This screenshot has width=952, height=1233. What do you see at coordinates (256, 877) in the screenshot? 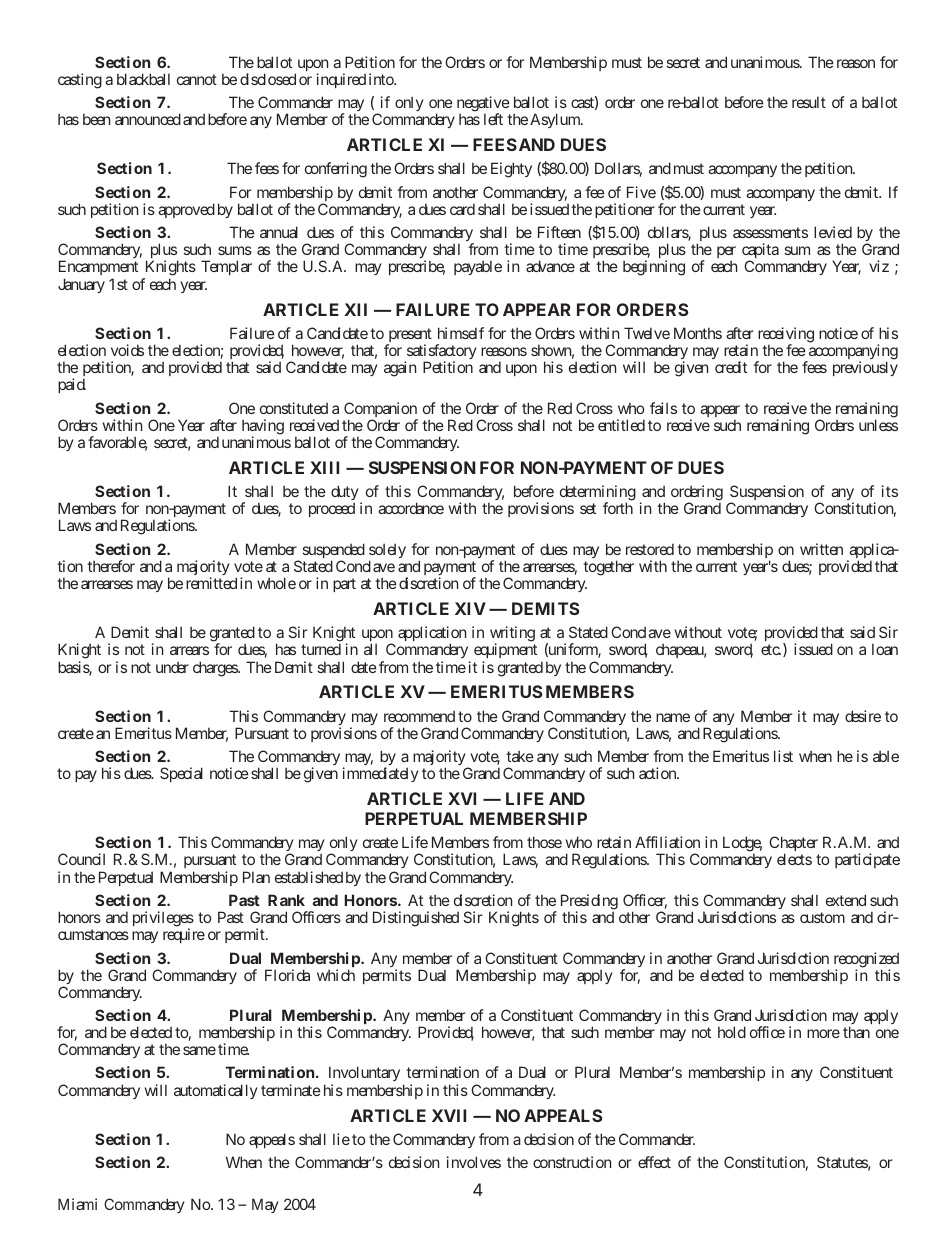
I see `Plan` at bounding box center [256, 877].
